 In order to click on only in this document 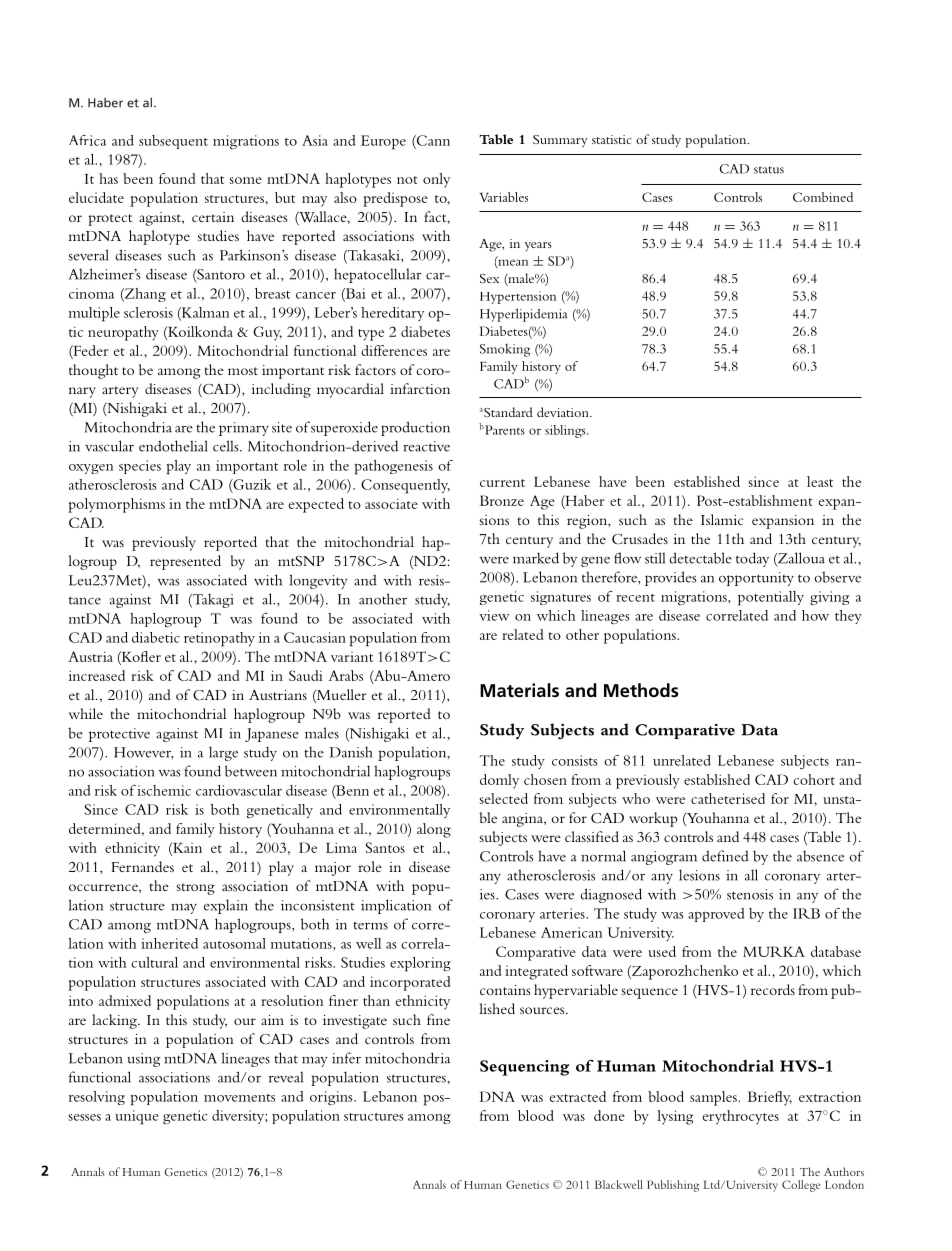, I will do `click(436, 180)`.
